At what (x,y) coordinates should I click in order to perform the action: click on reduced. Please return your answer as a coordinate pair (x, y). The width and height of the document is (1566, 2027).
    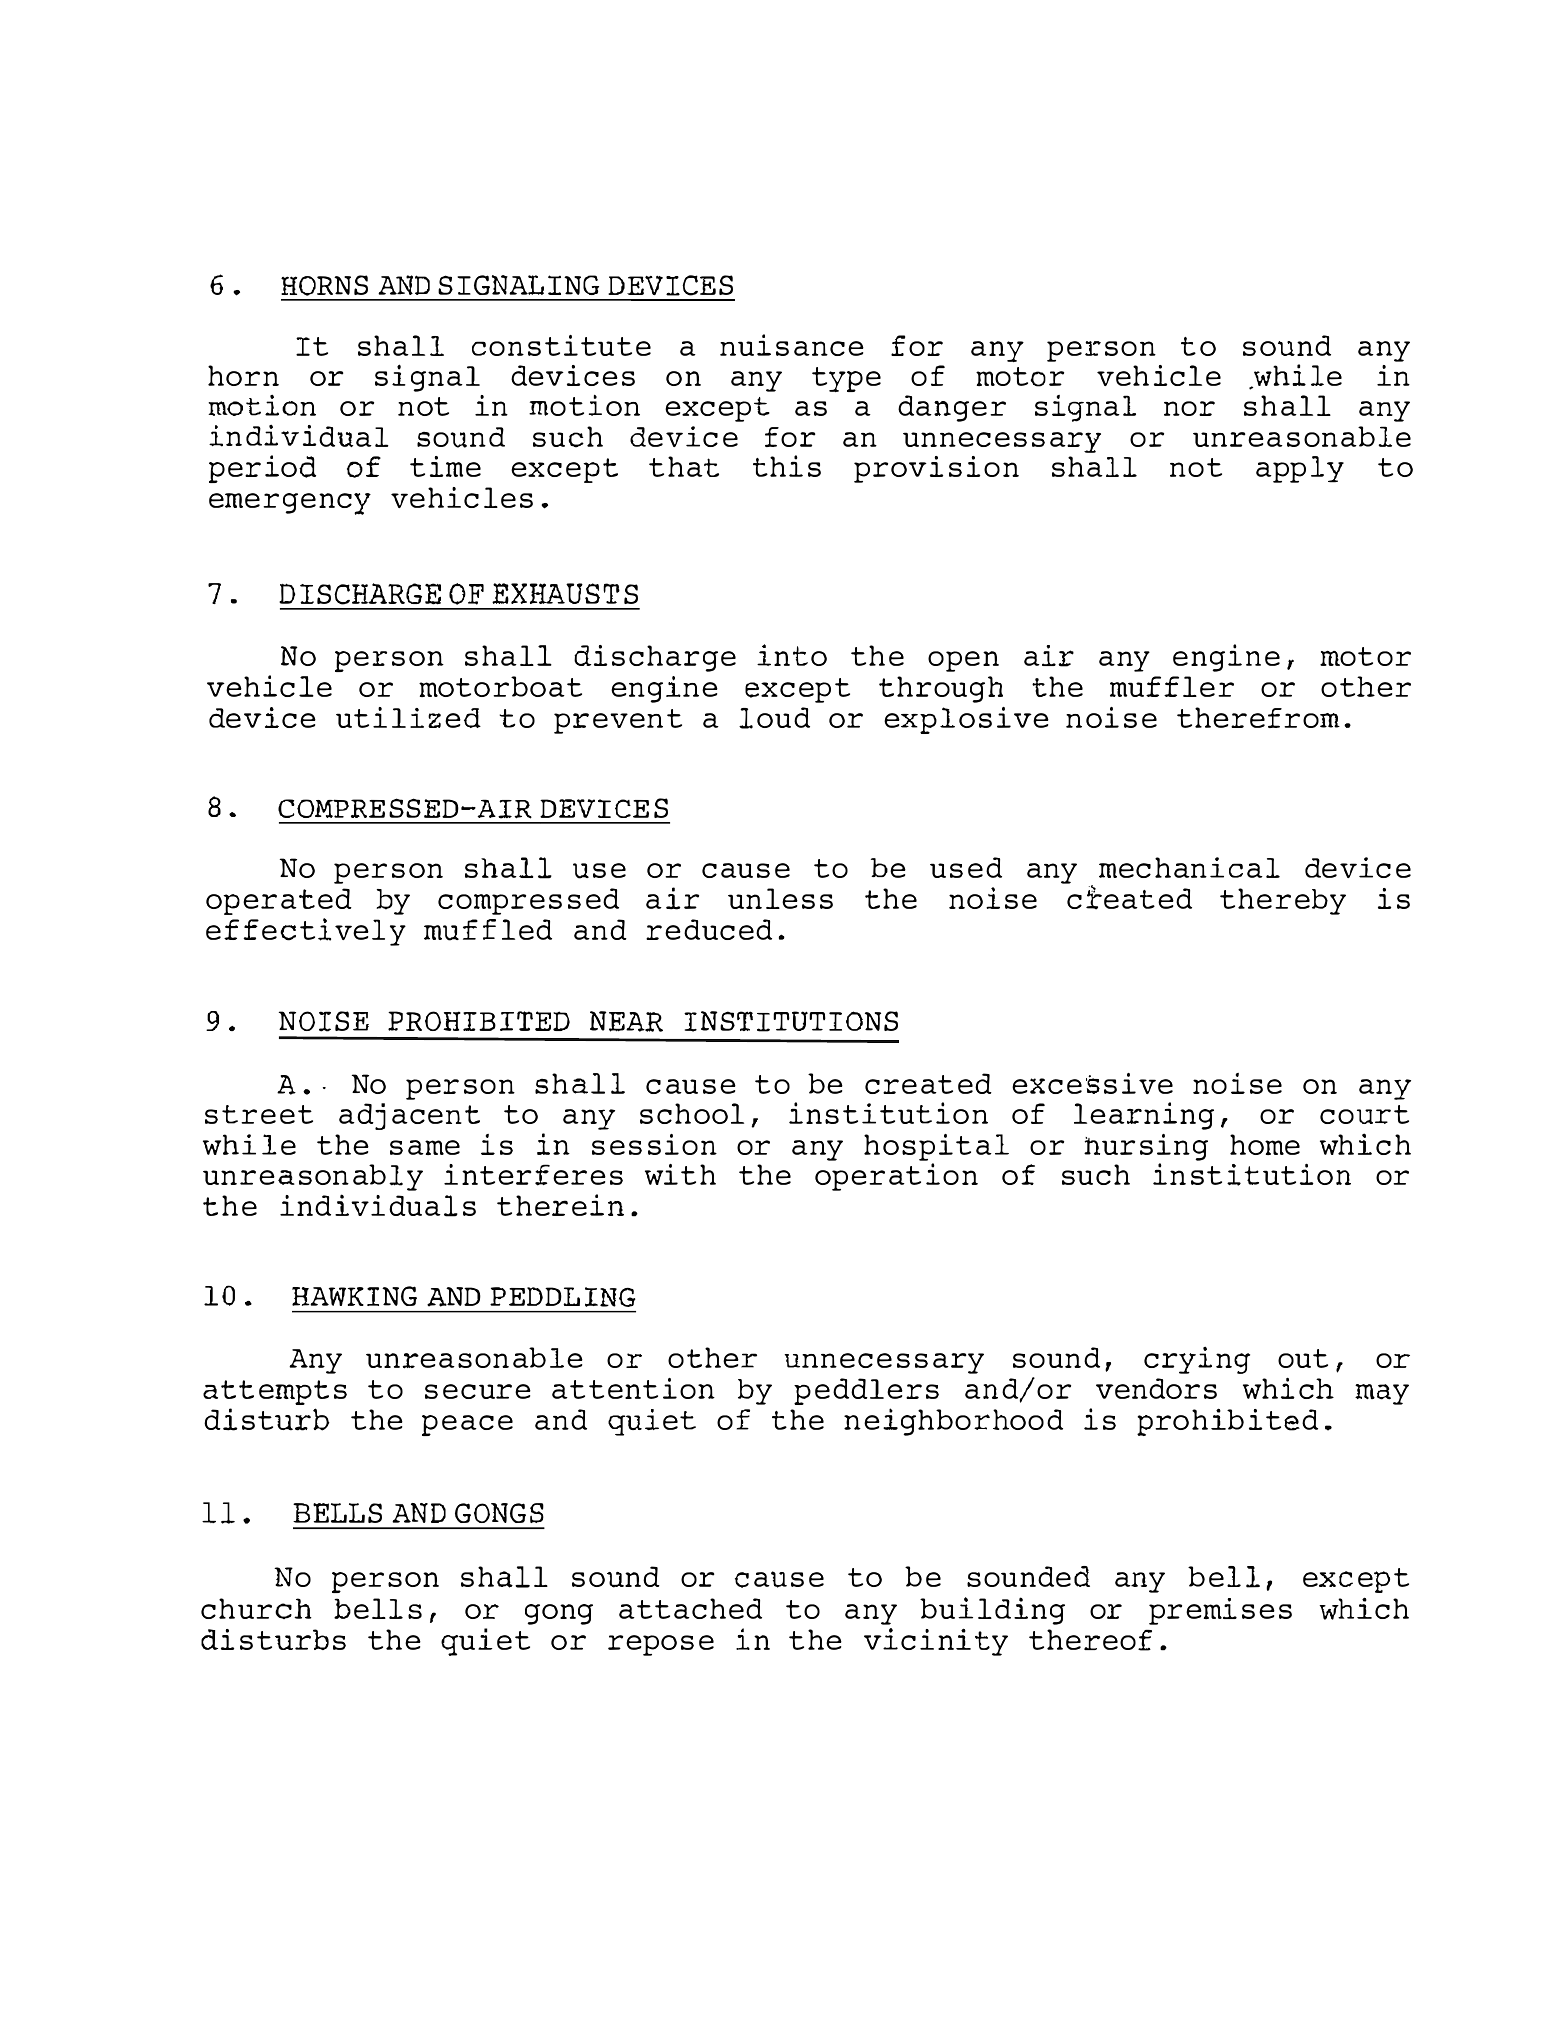
    Looking at the image, I should click on (709, 929).
